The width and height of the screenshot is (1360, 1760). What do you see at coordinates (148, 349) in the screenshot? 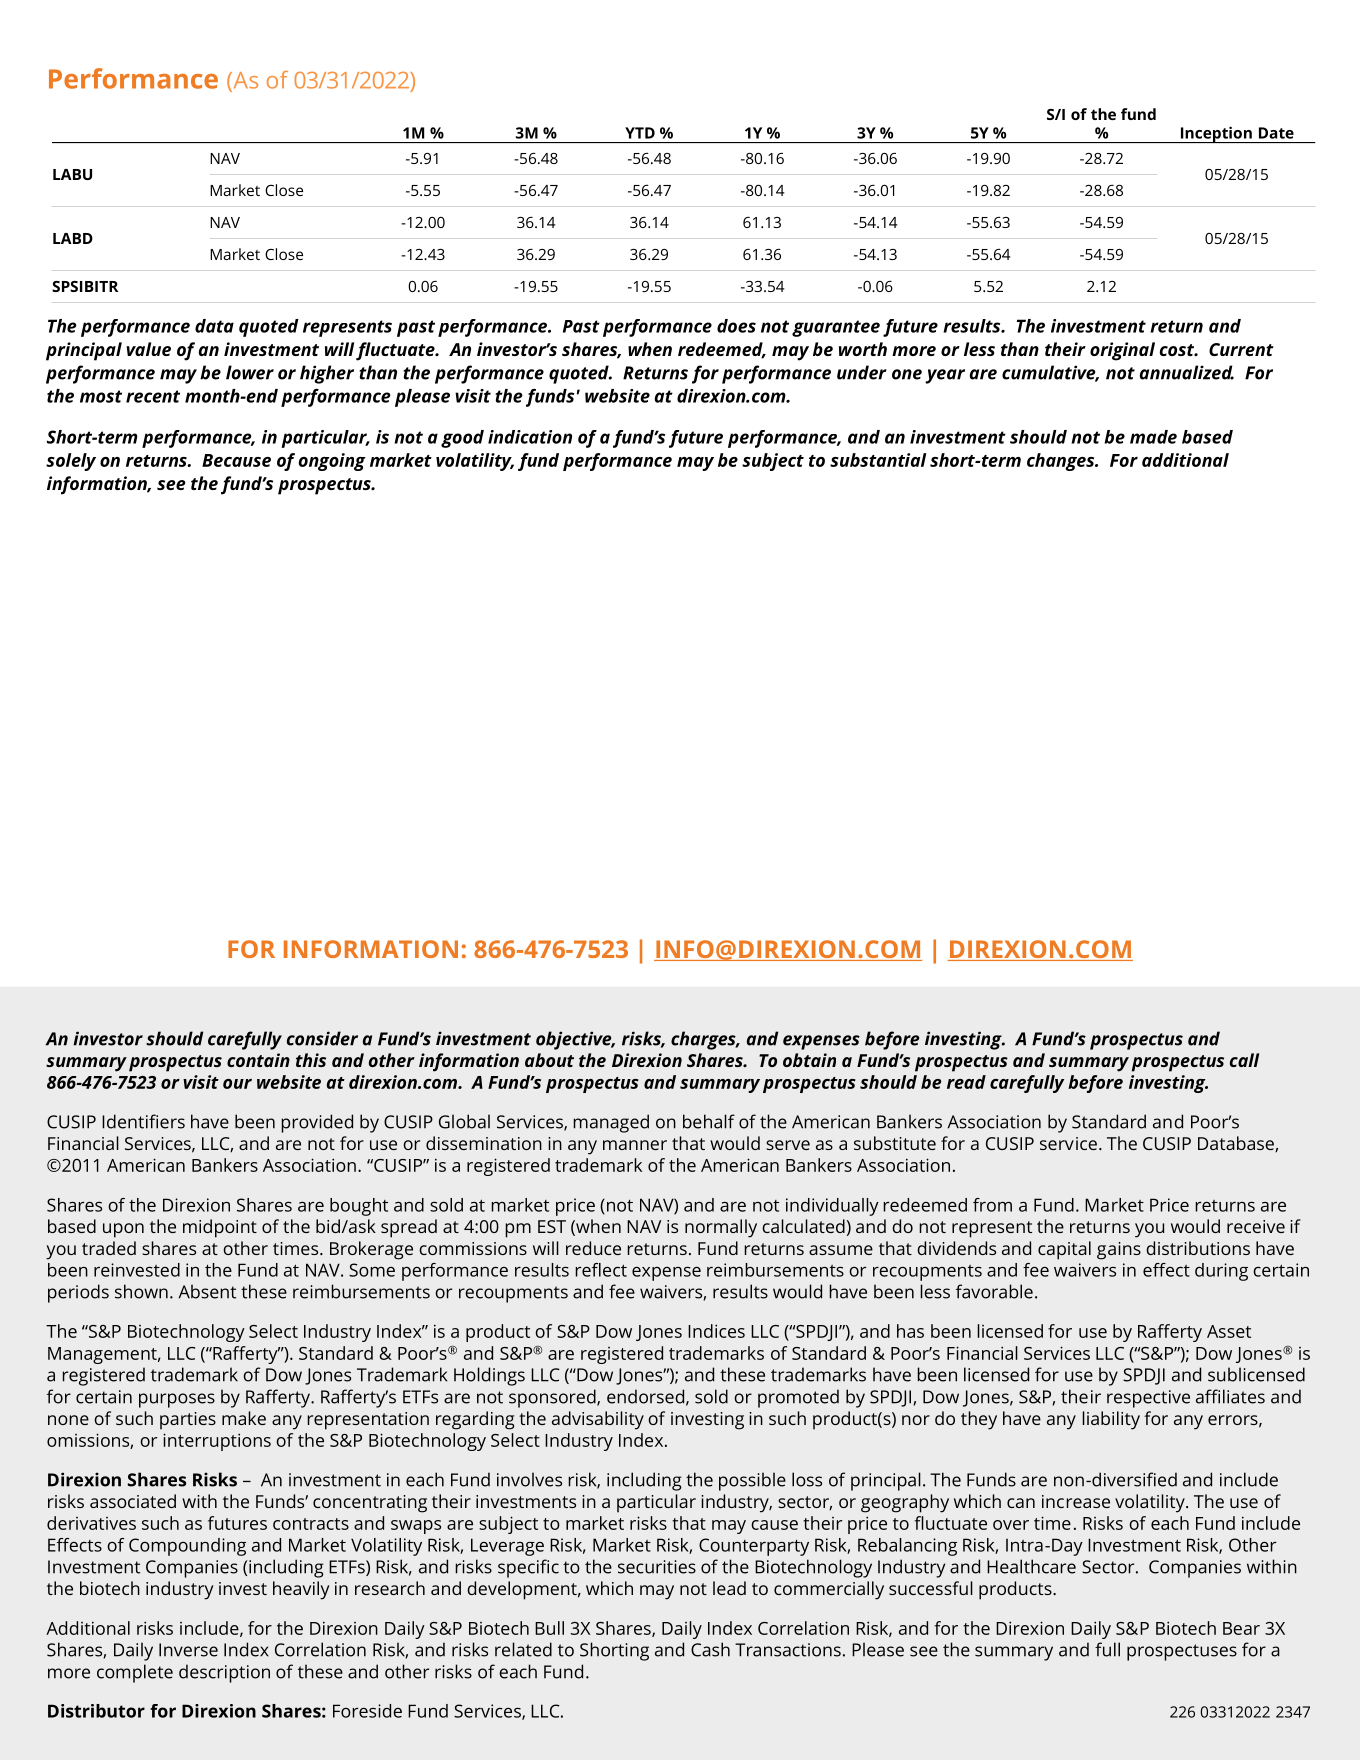
I see `value` at bounding box center [148, 349].
